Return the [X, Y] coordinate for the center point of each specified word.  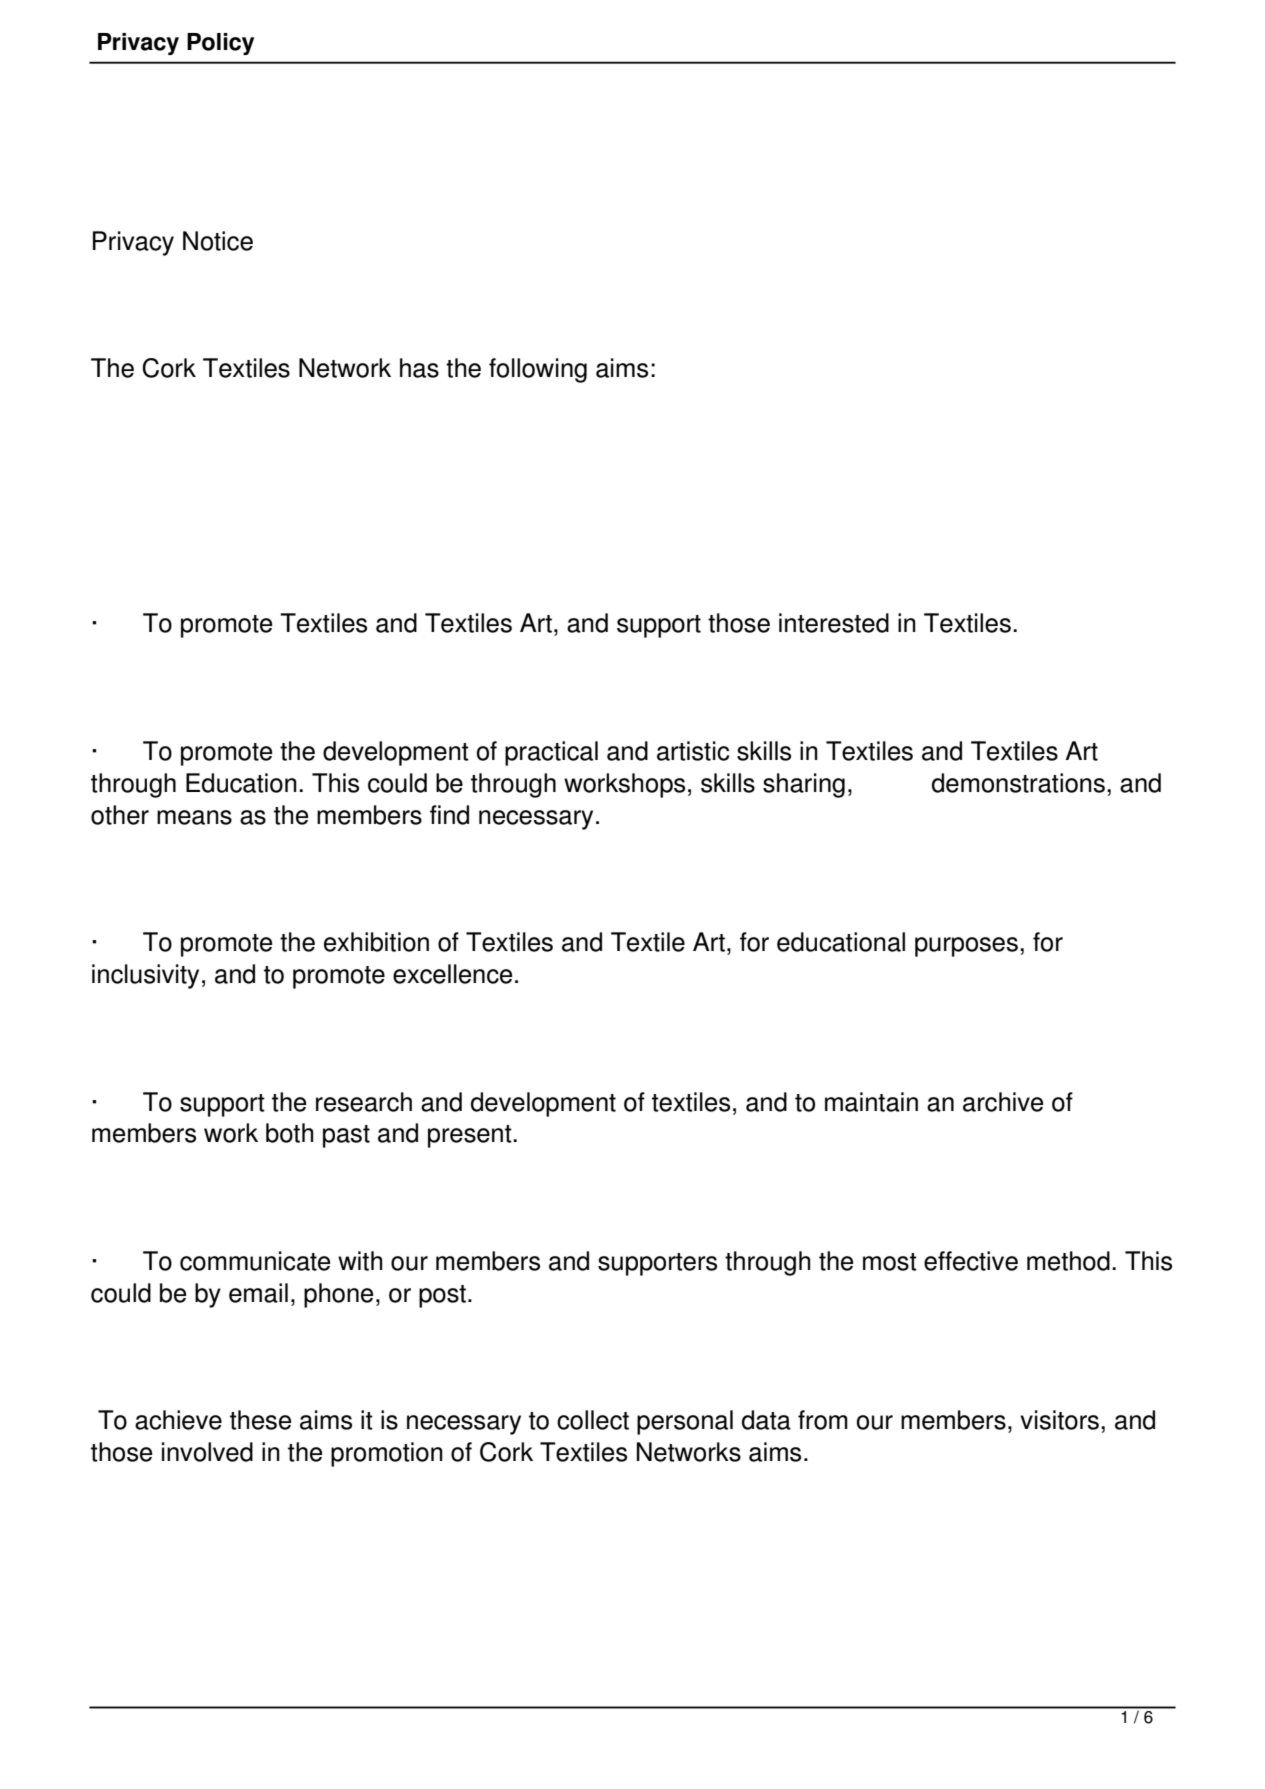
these [260, 1420]
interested [834, 623]
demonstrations [1018, 783]
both [289, 1133]
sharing [804, 785]
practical [551, 753]
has [419, 368]
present [471, 1136]
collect [593, 1420]
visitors [1059, 1420]
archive [1003, 1102]
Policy [220, 44]
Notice [218, 241]
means [194, 817]
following [538, 370]
